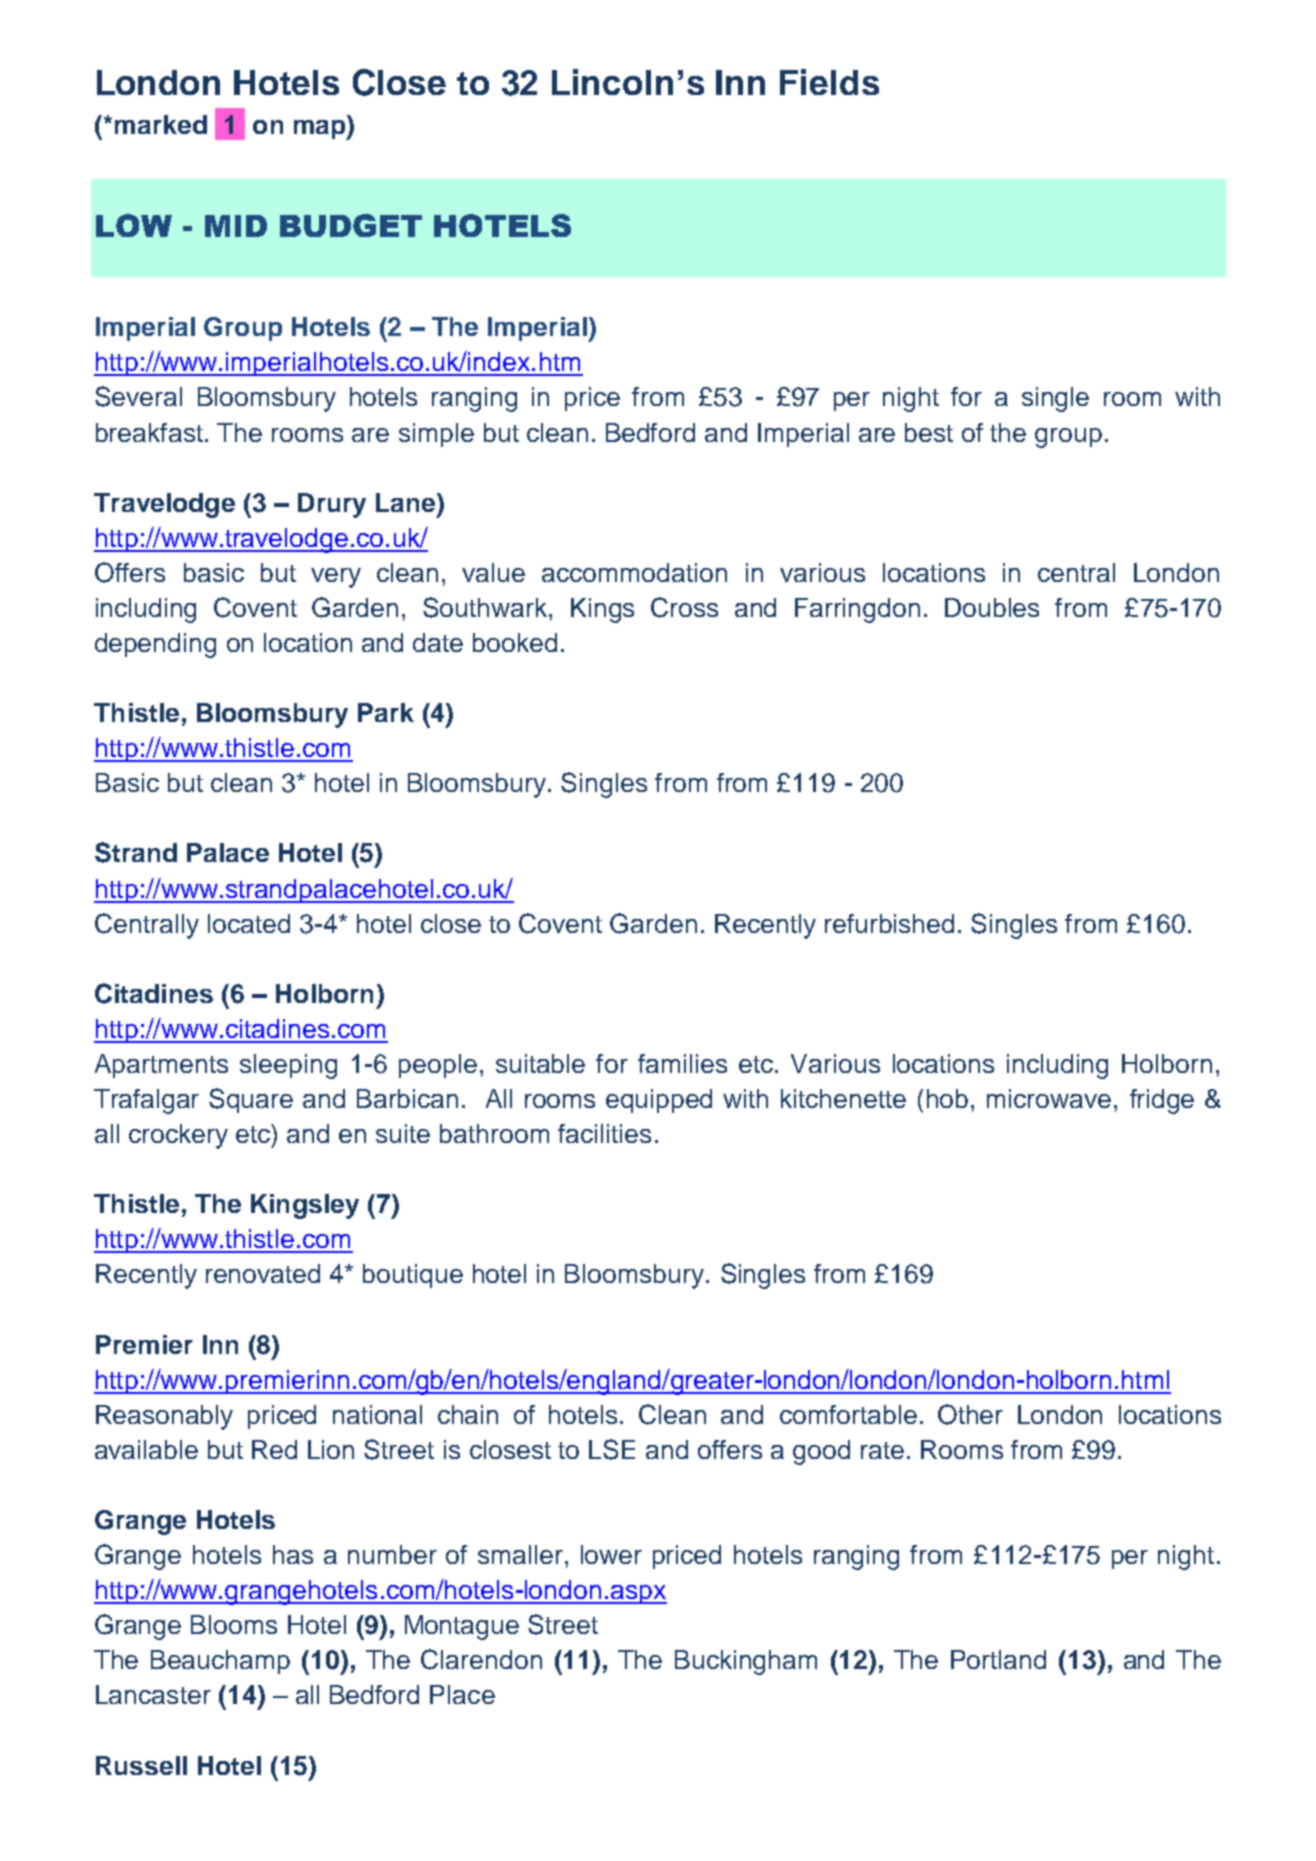 The height and width of the page is (1861, 1316). What do you see at coordinates (684, 607) in the page?
I see `Cross` at bounding box center [684, 607].
